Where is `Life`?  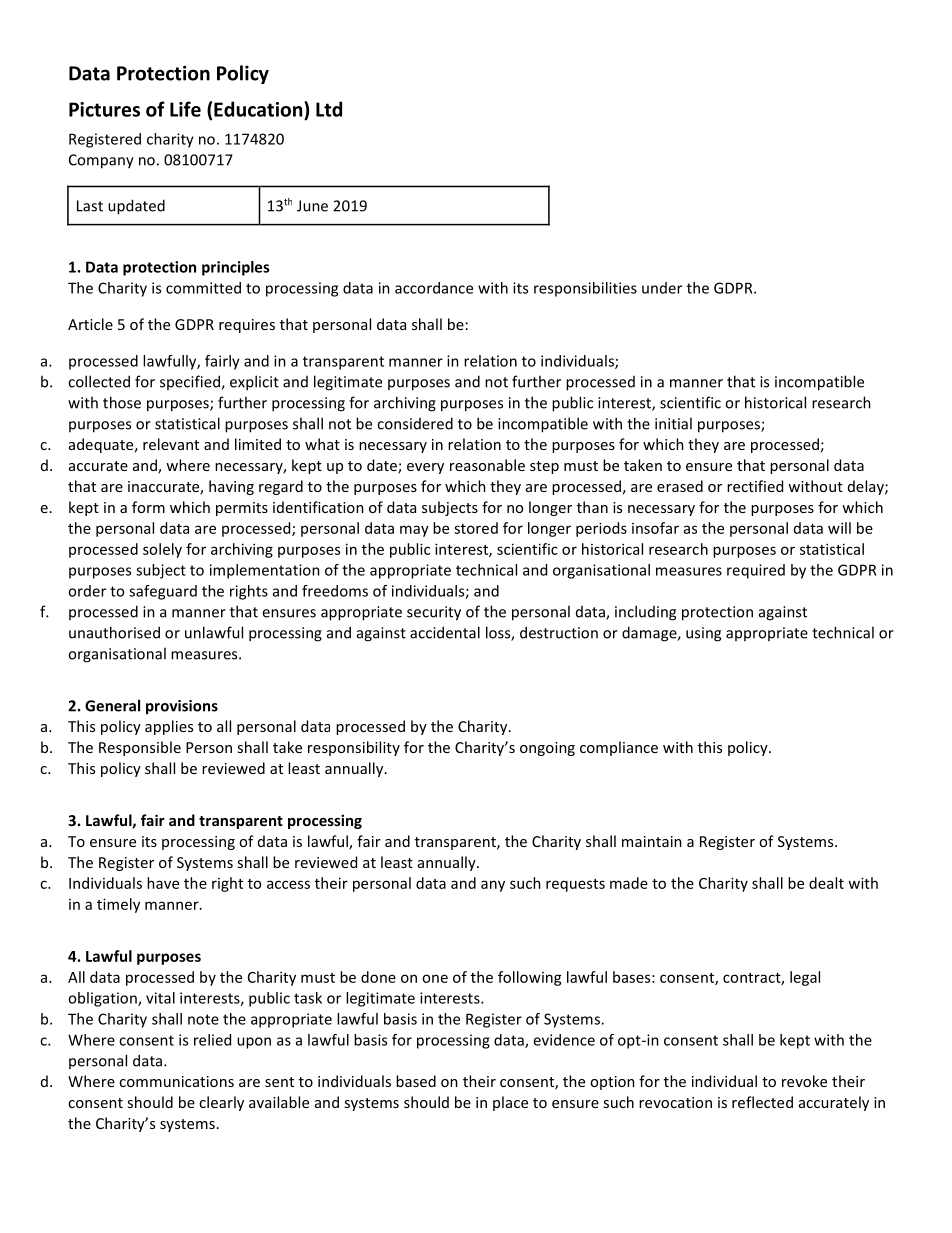
Life is located at coordinates (185, 109).
